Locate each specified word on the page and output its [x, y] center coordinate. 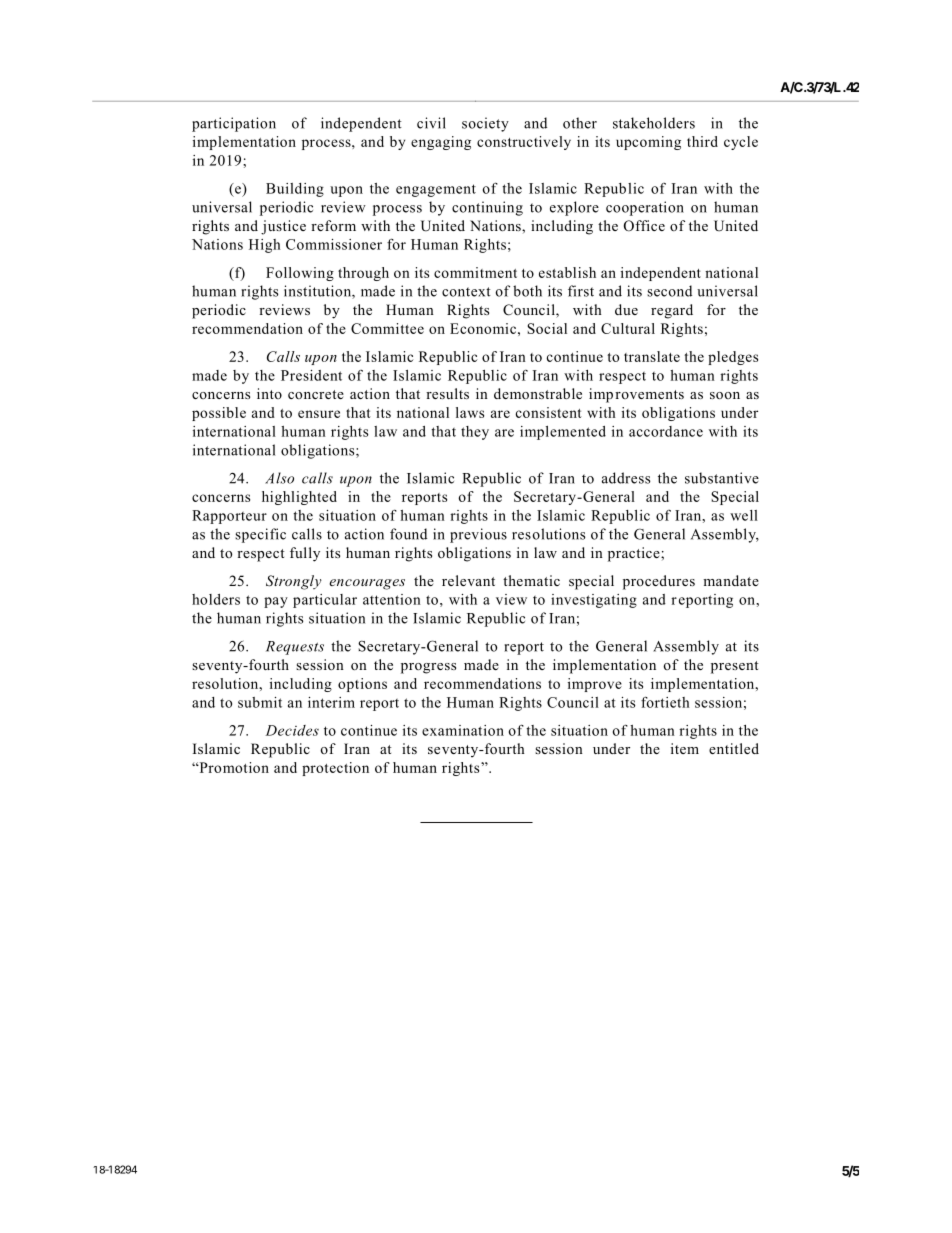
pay [276, 602]
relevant [468, 580]
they [475, 433]
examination [463, 730]
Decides [292, 730]
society [485, 124]
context [466, 292]
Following [300, 274]
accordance [666, 431]
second [669, 291]
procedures [659, 582]
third [702, 141]
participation [234, 124]
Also [279, 478]
